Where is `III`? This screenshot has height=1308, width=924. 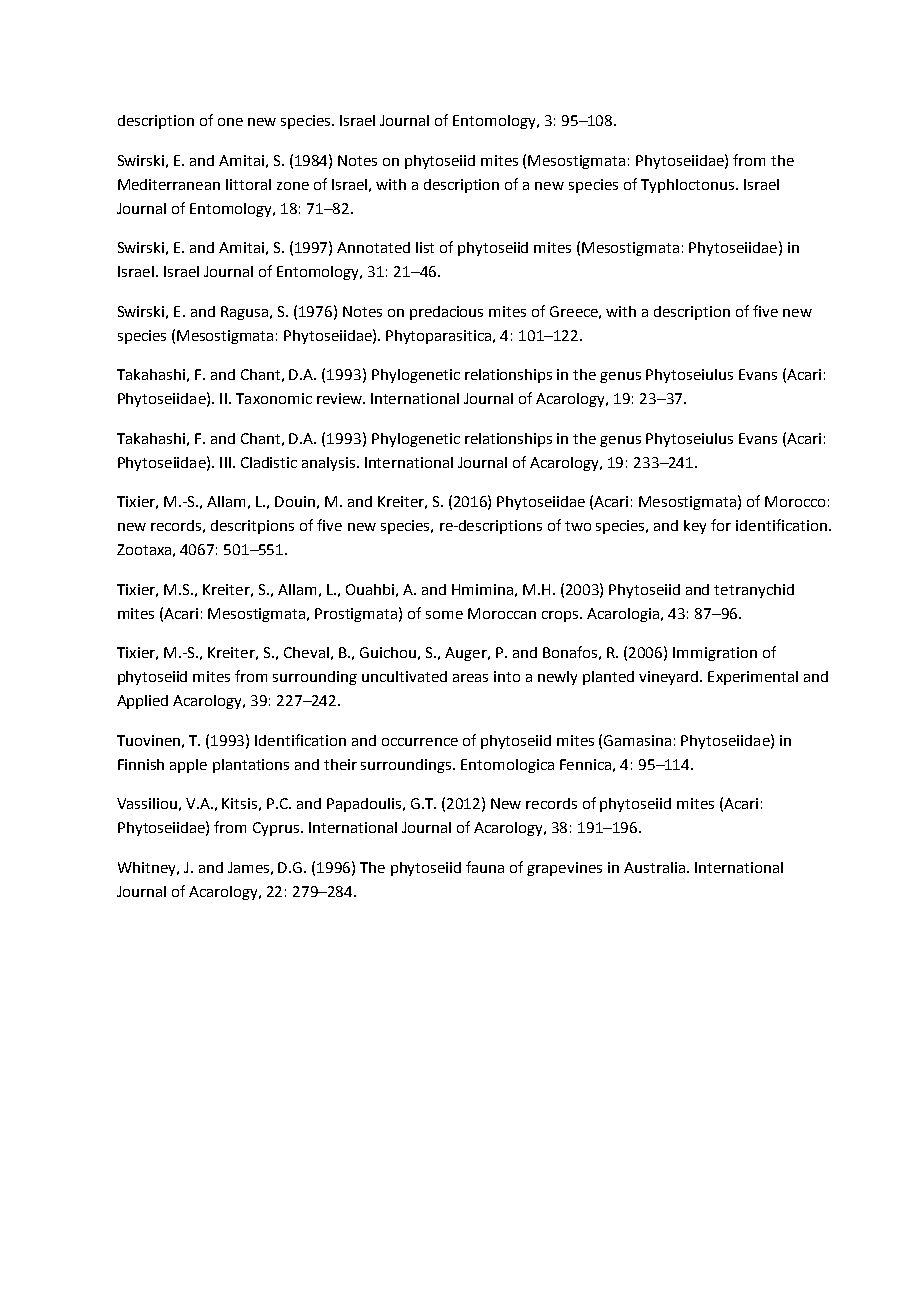
III is located at coordinates (225, 462).
